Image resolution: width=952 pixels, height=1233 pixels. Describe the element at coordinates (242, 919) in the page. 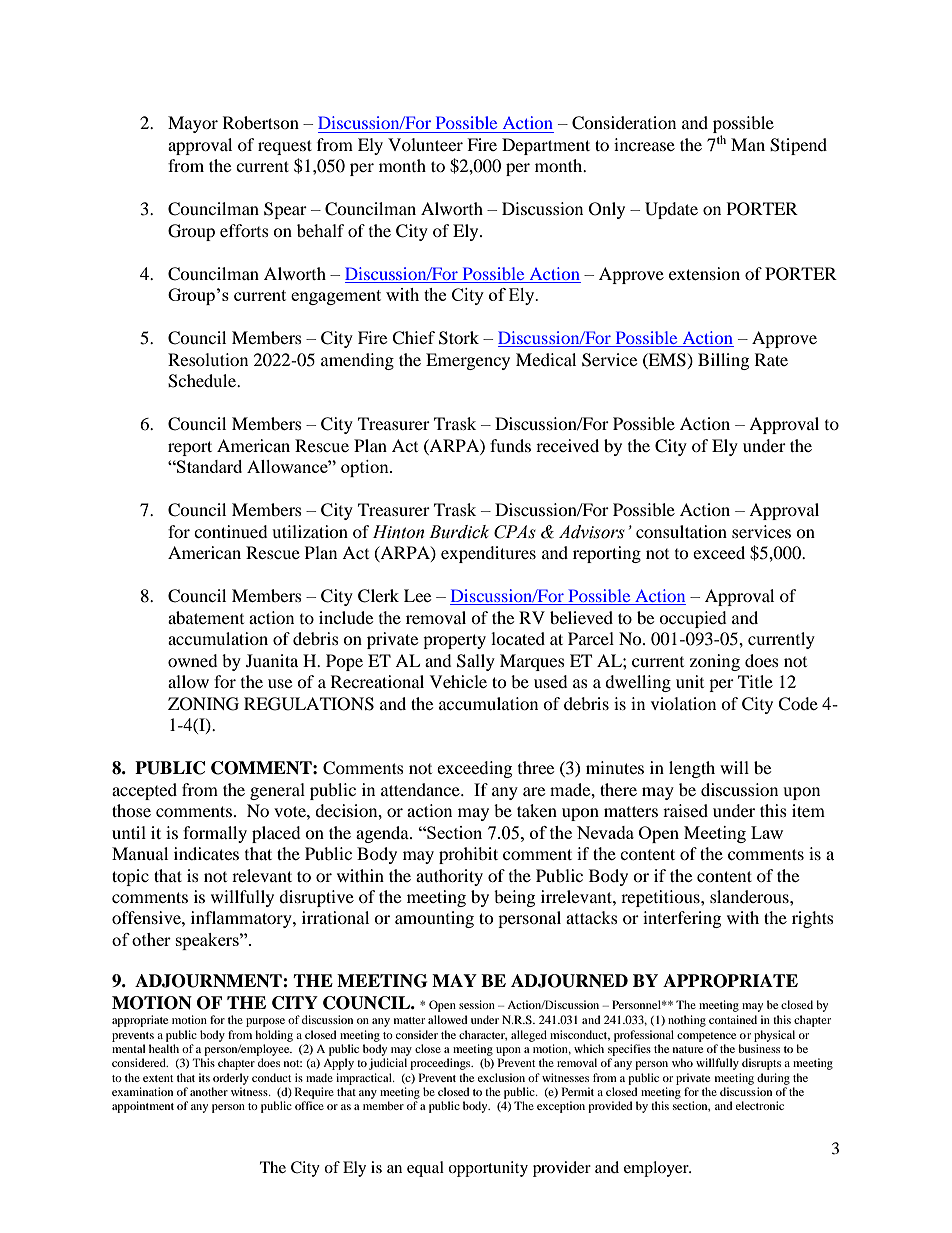

I see `inflammatory` at that location.
